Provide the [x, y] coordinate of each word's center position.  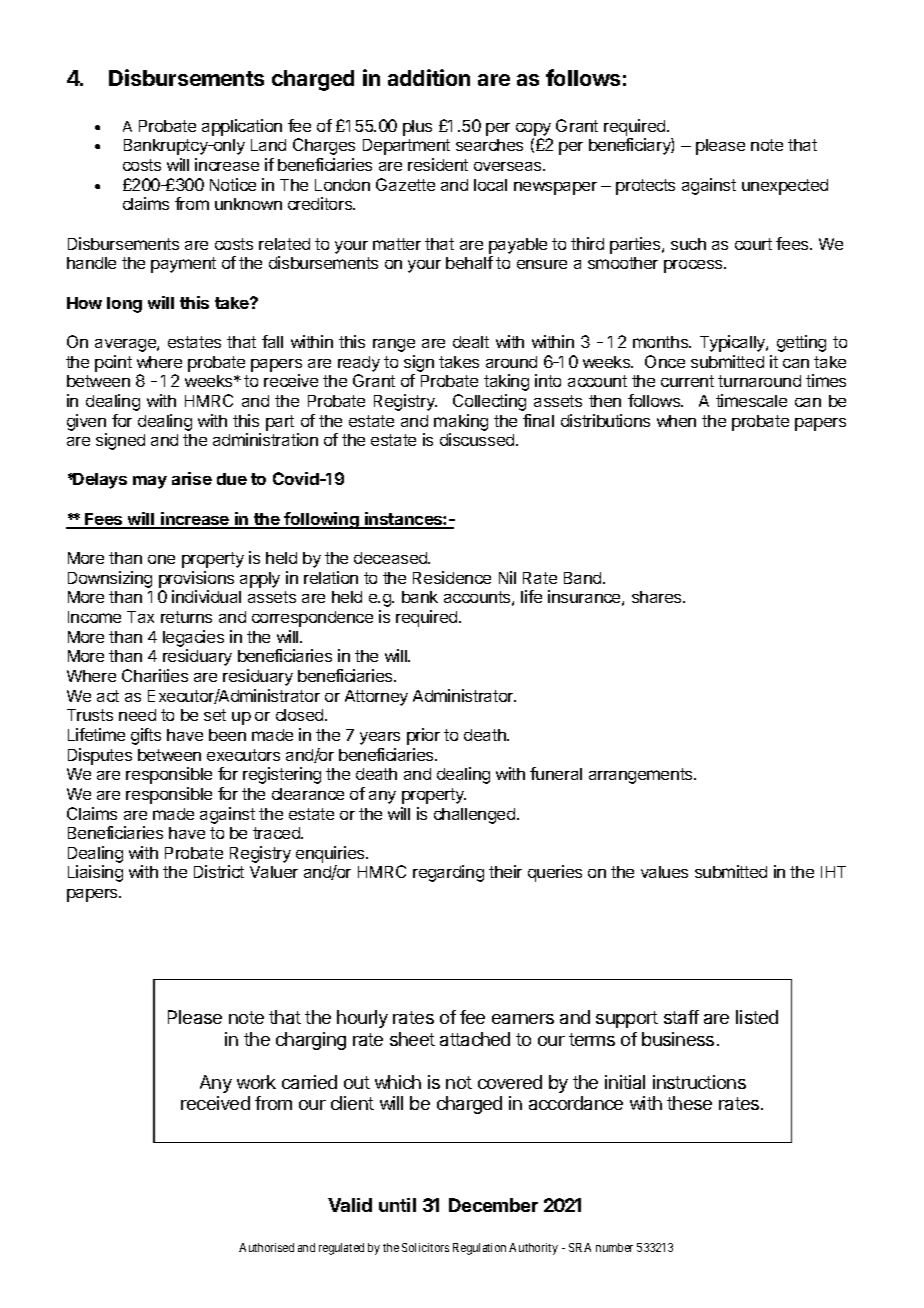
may [150, 482]
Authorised [266, 1247]
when [676, 421]
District [219, 871]
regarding [448, 873]
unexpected [785, 187]
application [242, 127]
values [664, 872]
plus [417, 128]
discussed [478, 439]
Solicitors [425, 1247]
